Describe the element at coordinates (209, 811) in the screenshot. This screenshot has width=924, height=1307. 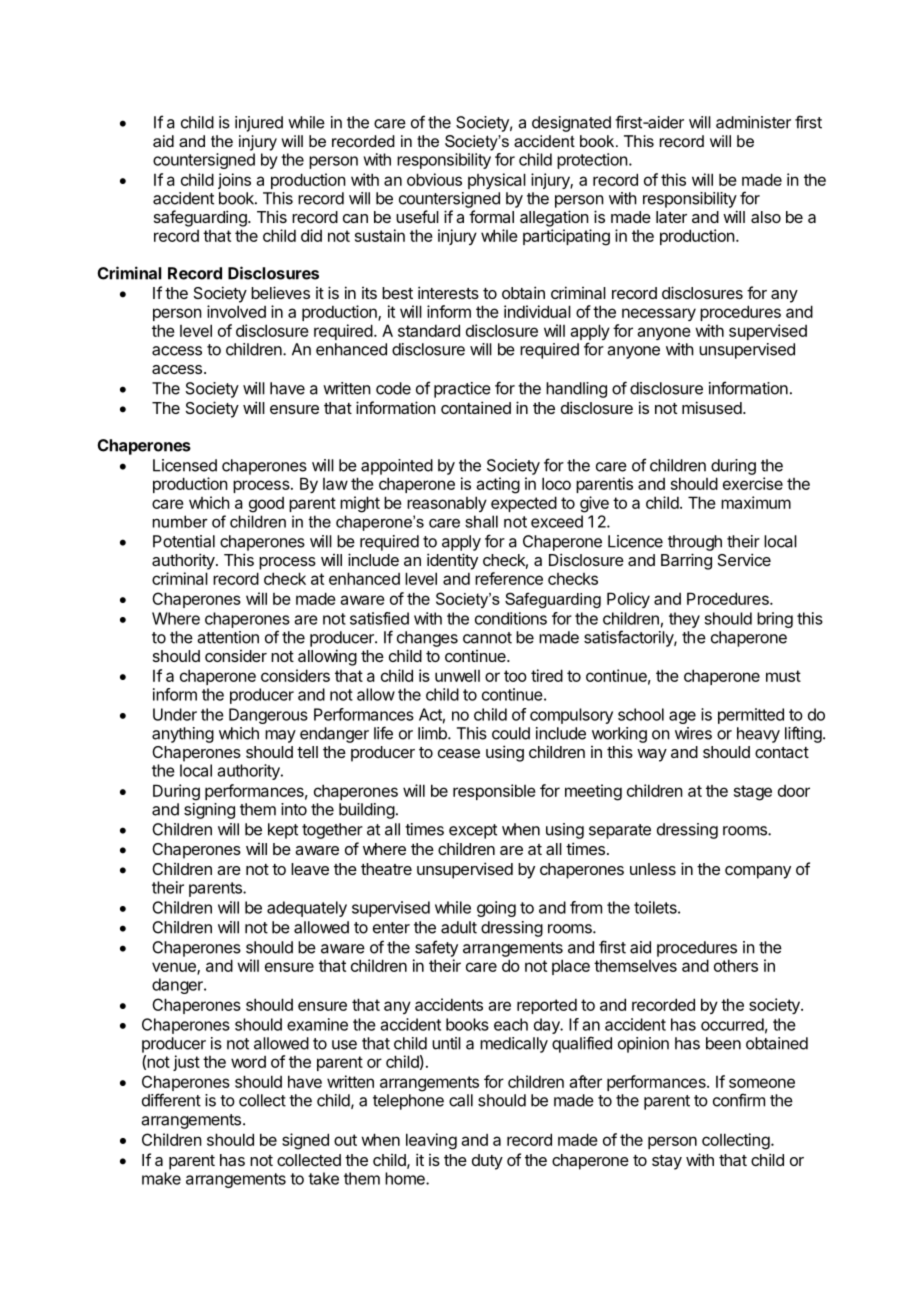
I see `signing` at that location.
